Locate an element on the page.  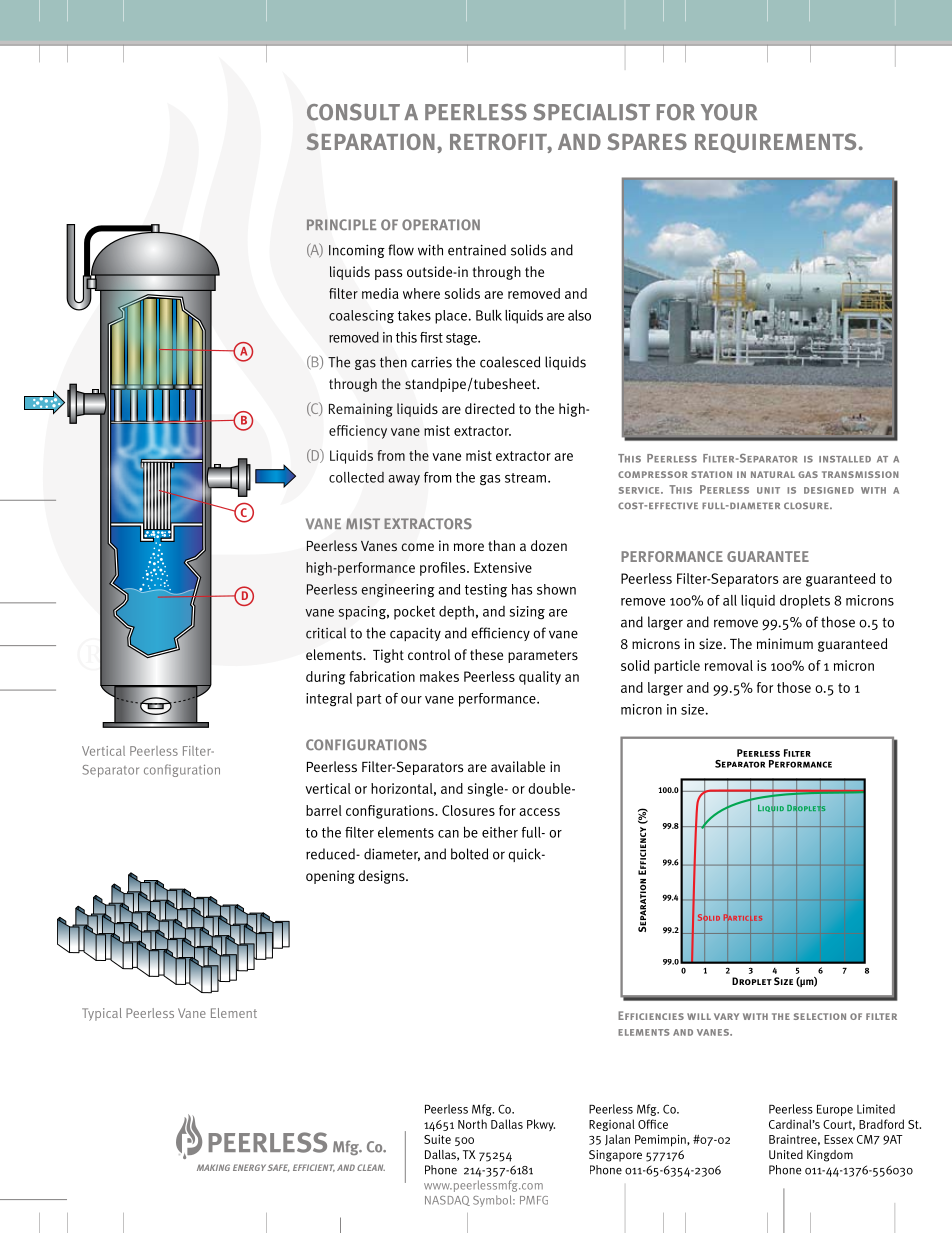
Making is located at coordinates (213, 1167).
